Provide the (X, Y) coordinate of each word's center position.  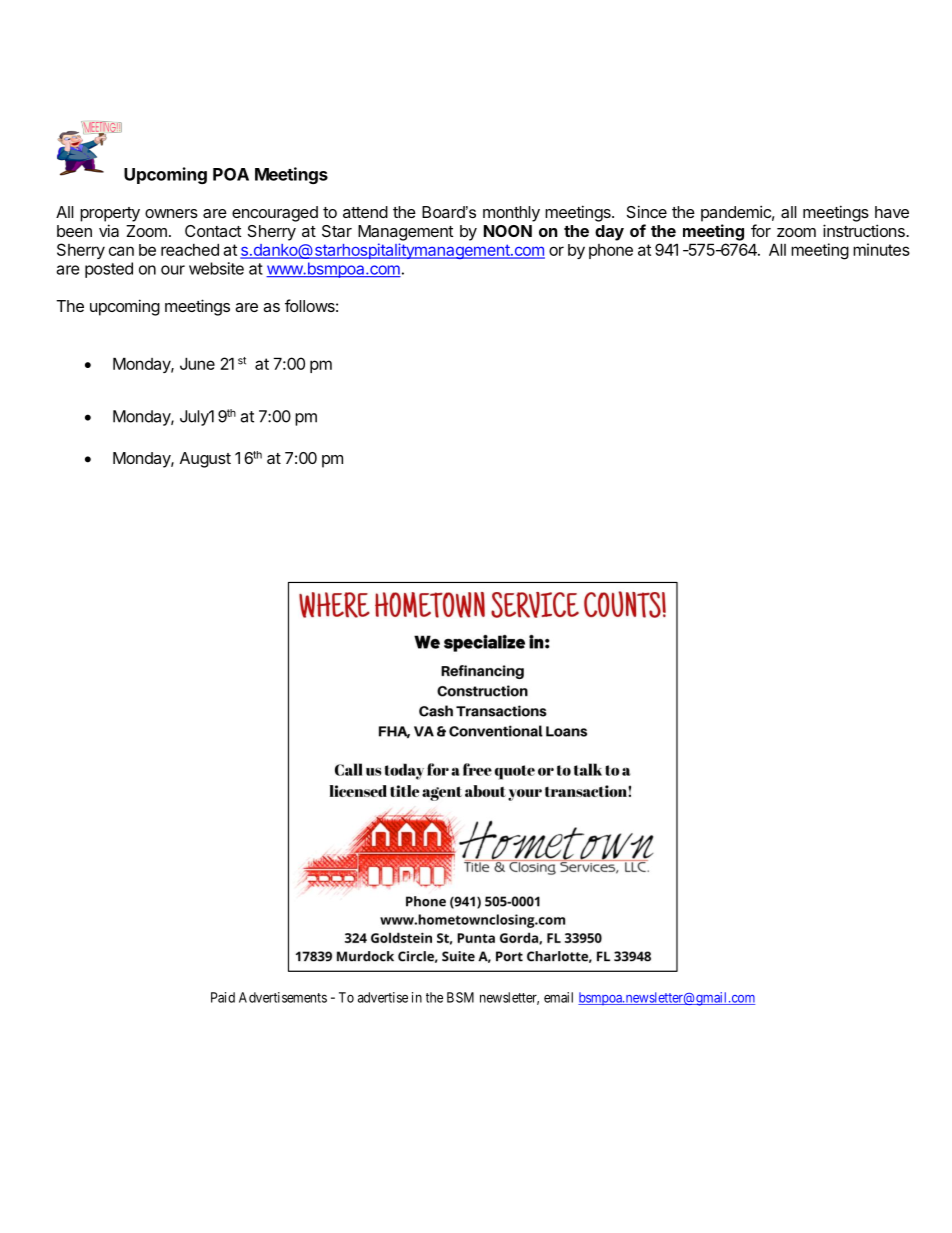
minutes (881, 249)
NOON (508, 231)
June (197, 363)
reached (190, 249)
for (761, 230)
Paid (223, 997)
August (205, 460)
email (558, 997)
